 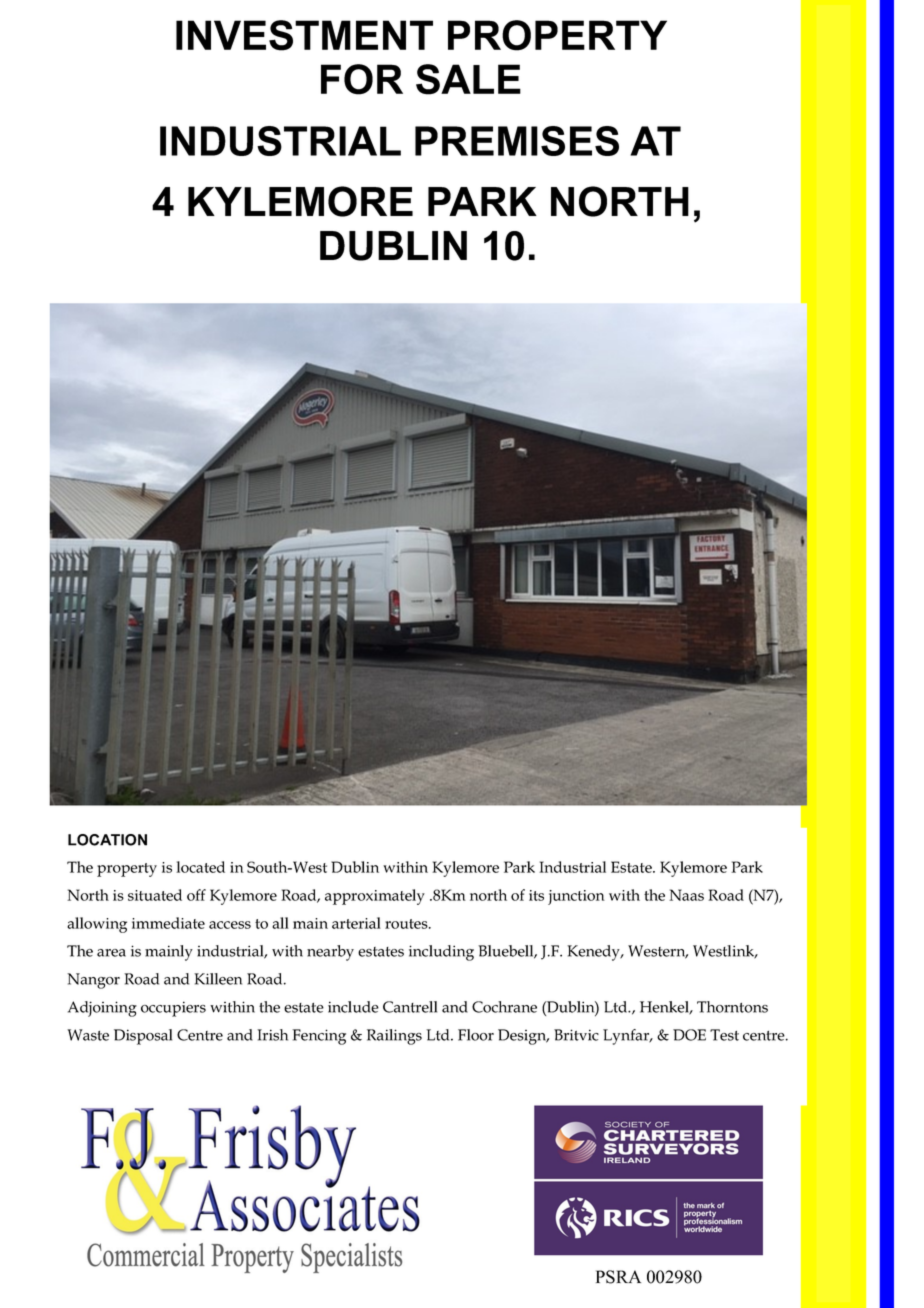 I want to click on PREMISES, so click(x=517, y=141).
